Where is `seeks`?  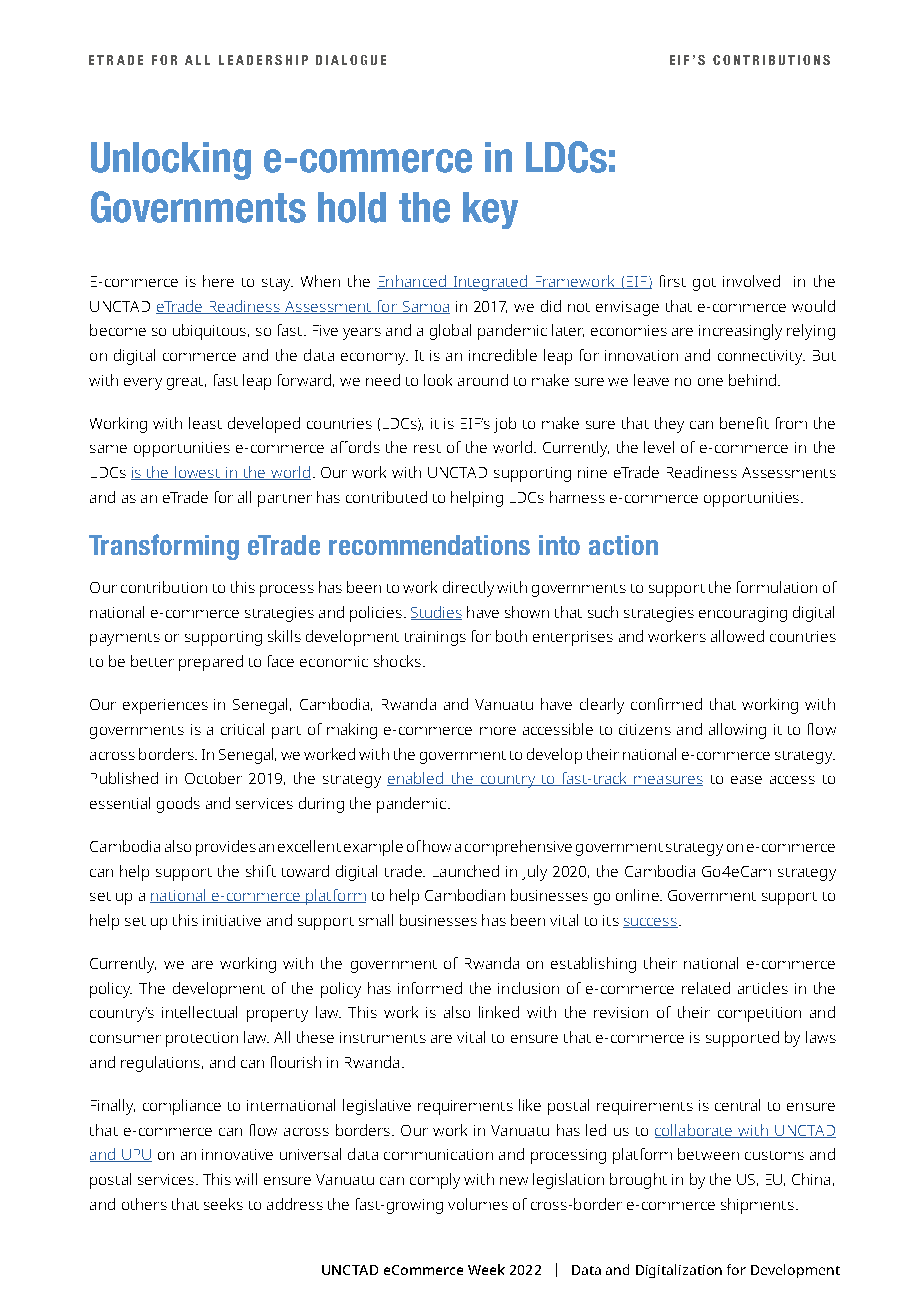 seeks is located at coordinates (223, 1204).
